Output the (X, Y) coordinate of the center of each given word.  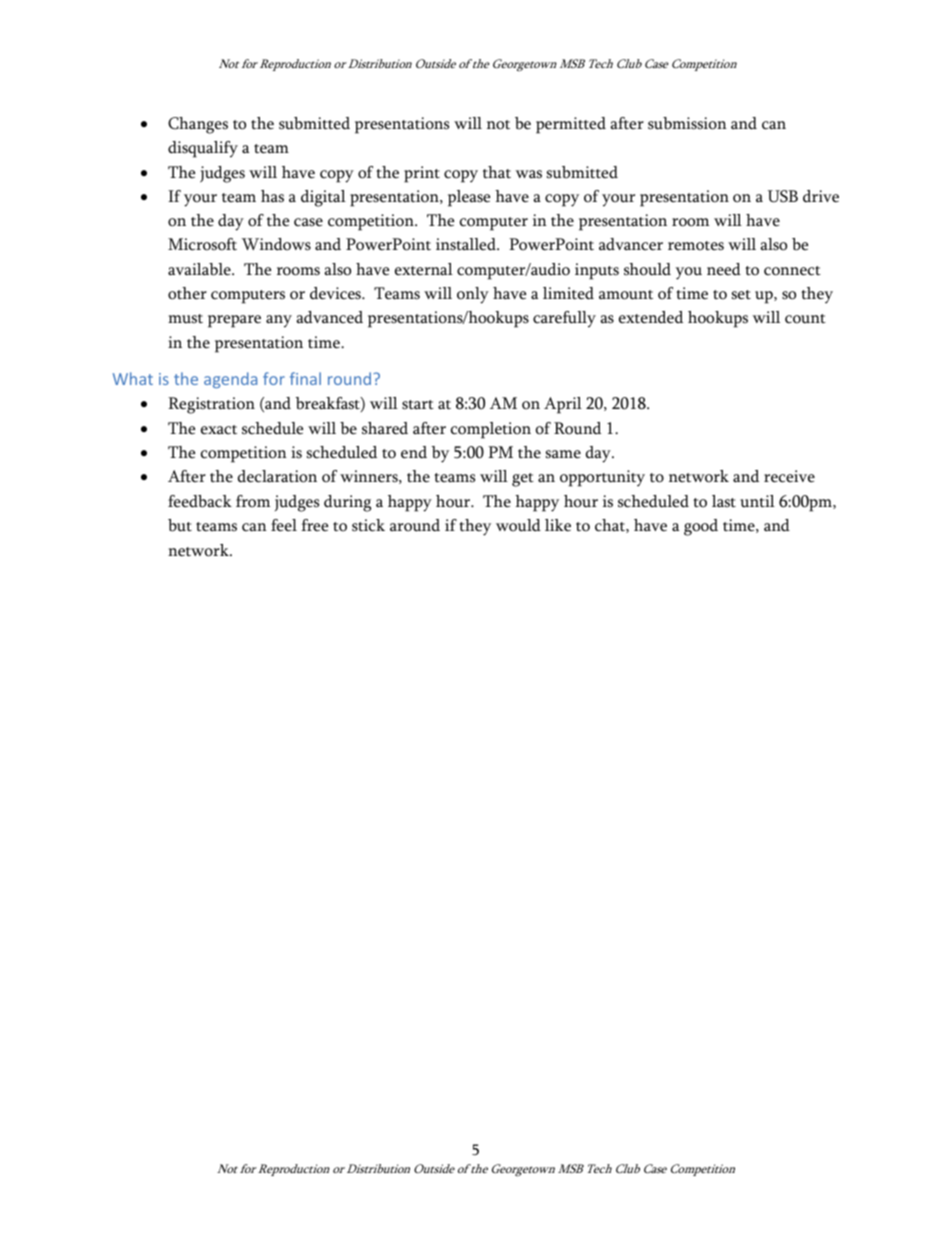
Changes (198, 125)
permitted (571, 125)
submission (687, 123)
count (805, 319)
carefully (564, 319)
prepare (234, 321)
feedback (200, 501)
